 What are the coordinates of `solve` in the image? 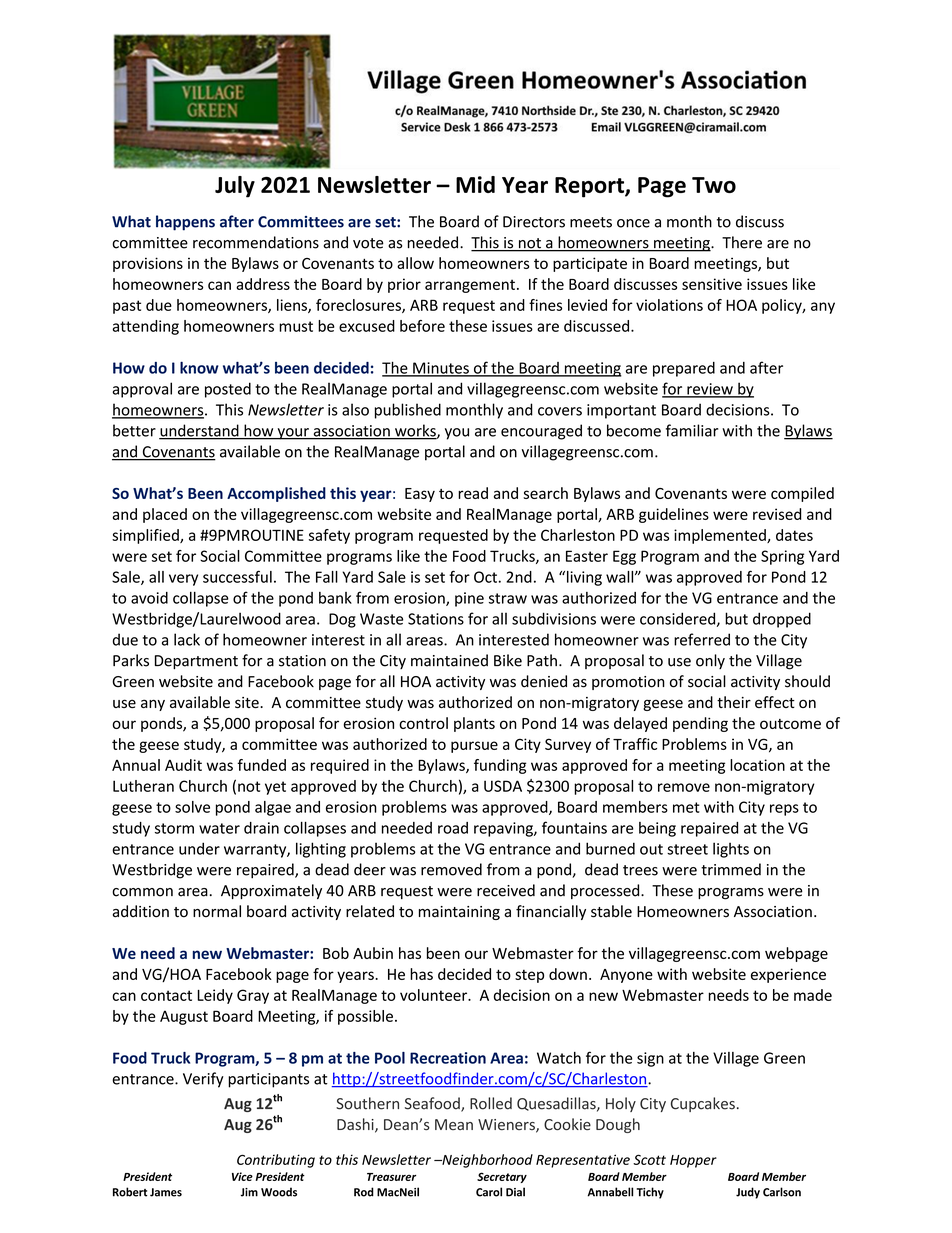 It's located at (192, 807).
